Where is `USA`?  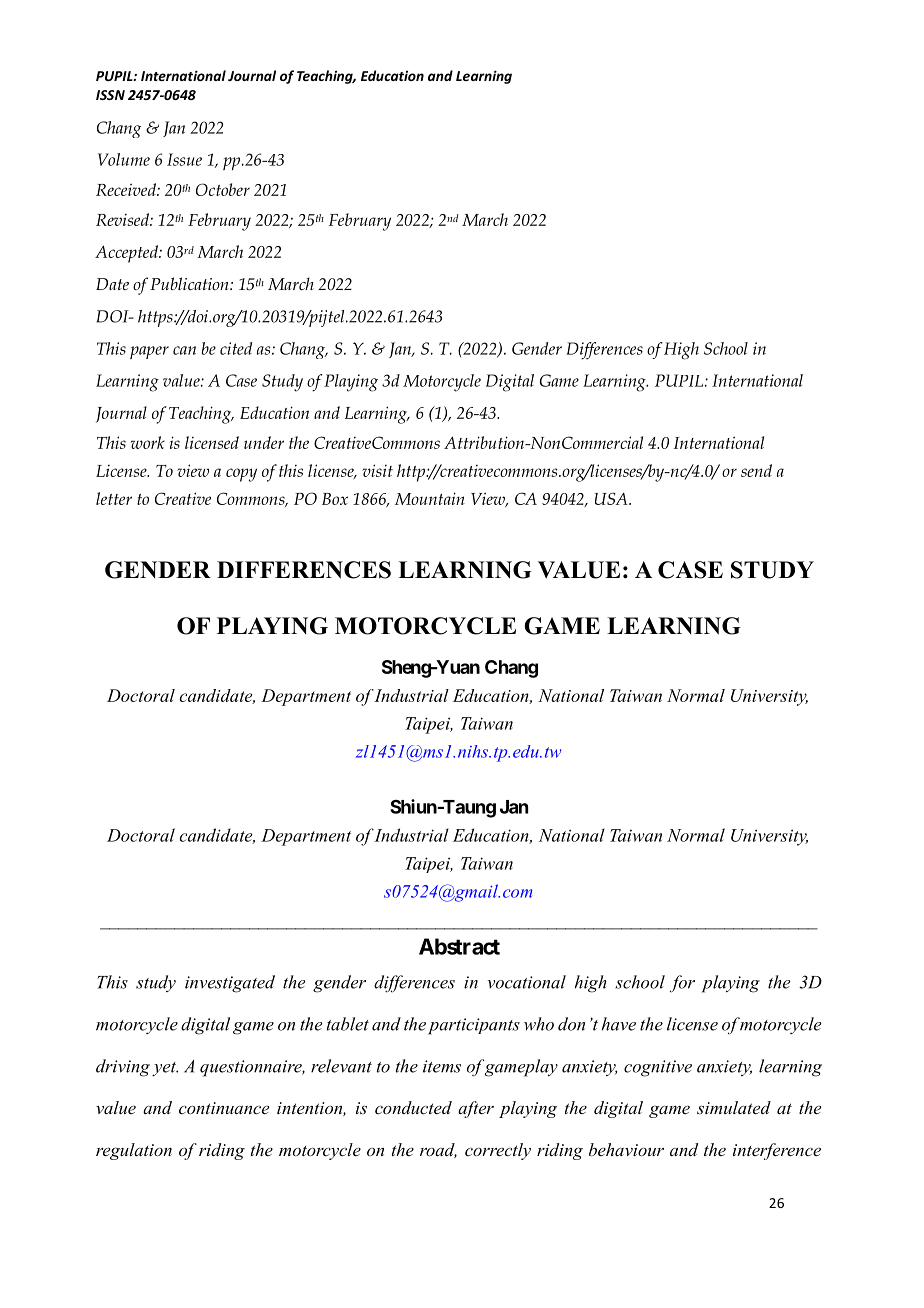
USA is located at coordinates (612, 498).
